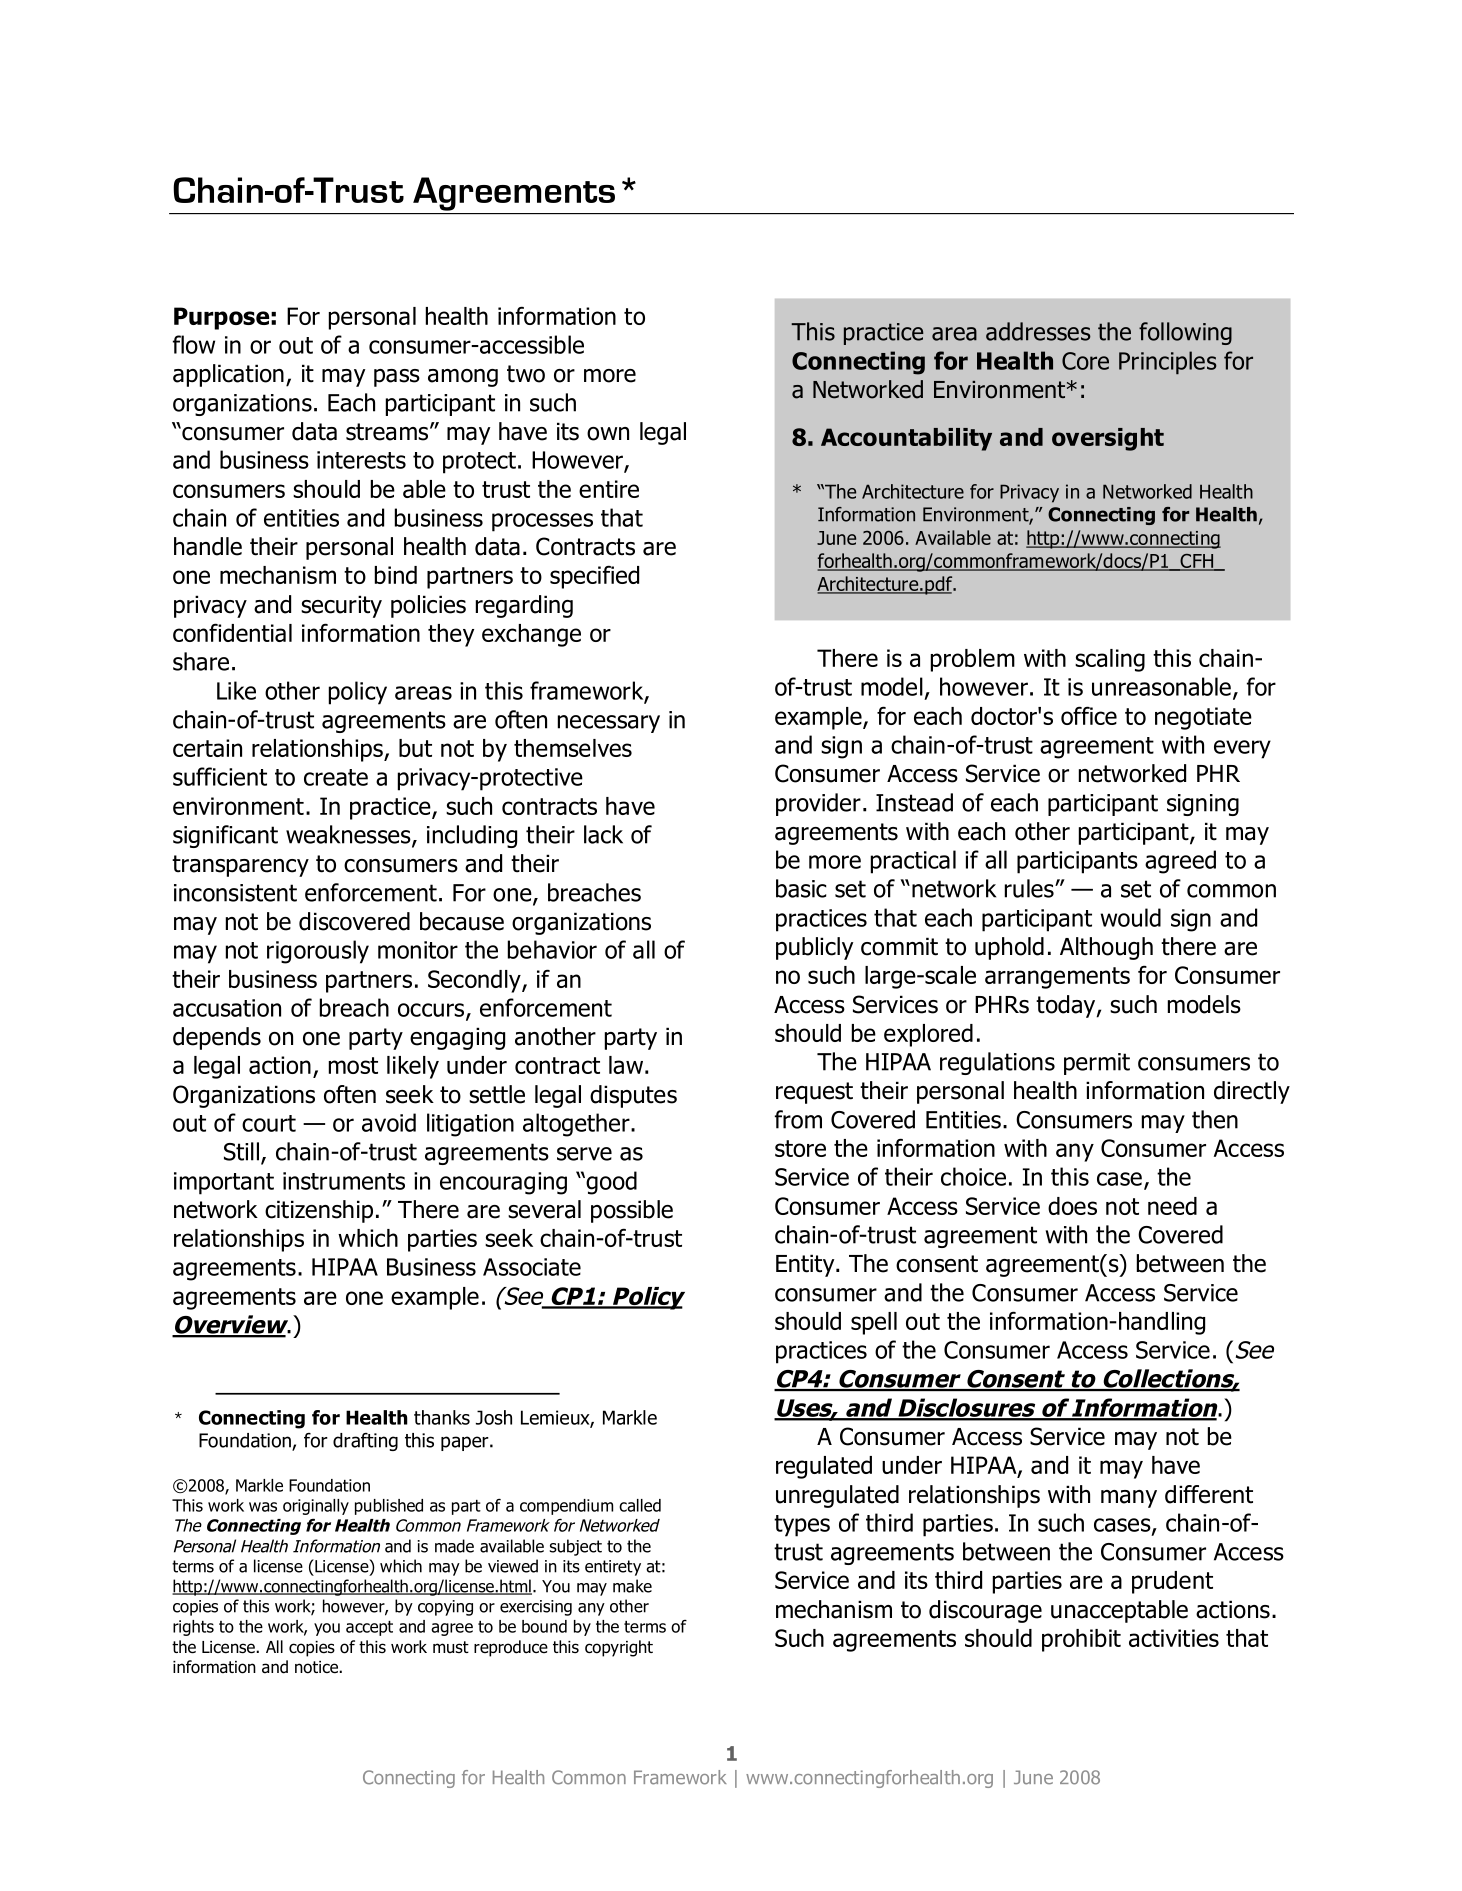  What do you see at coordinates (317, 1667) in the image?
I see `notice` at bounding box center [317, 1667].
